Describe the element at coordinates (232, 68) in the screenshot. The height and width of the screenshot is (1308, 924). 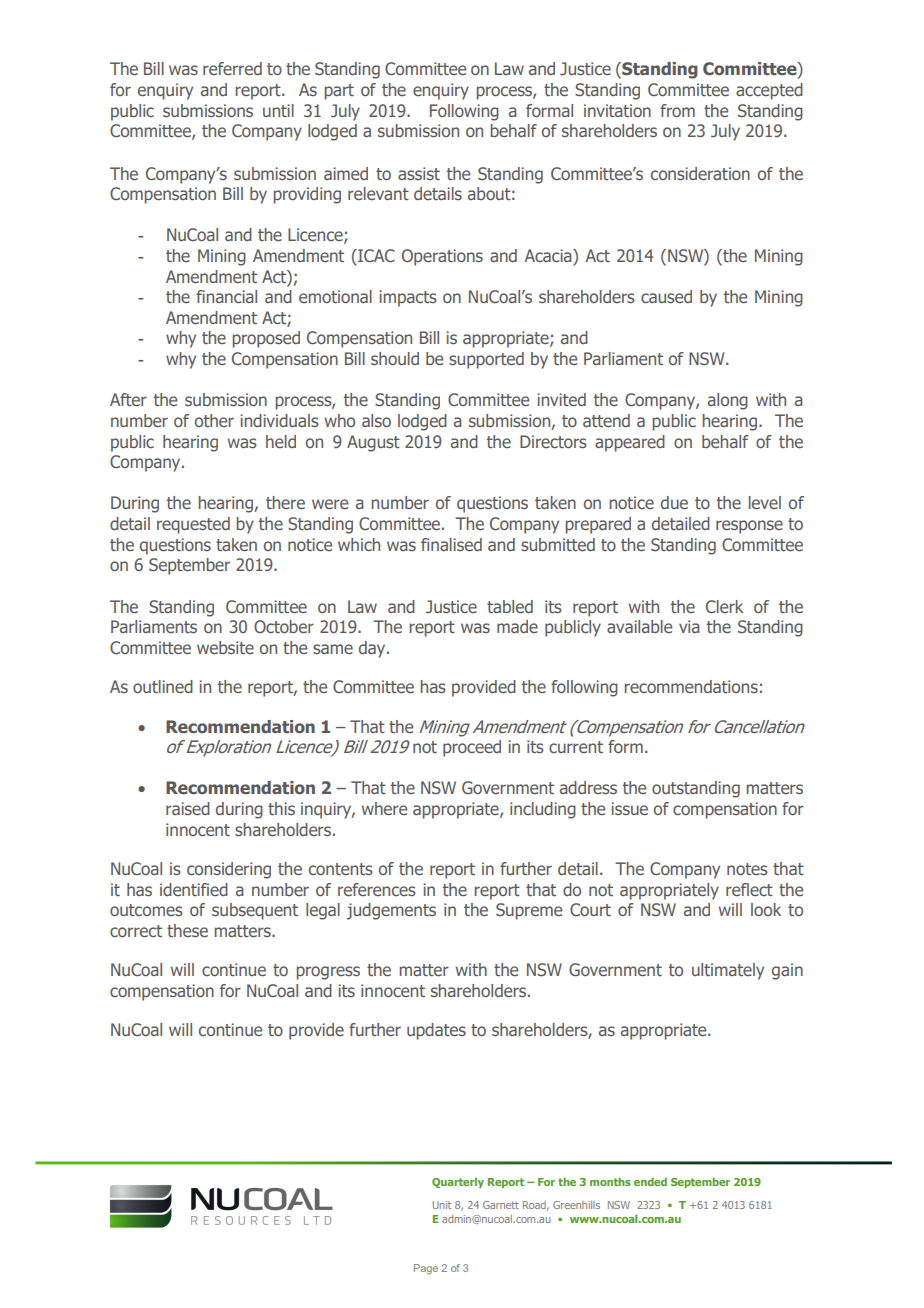
I see `referred` at that location.
